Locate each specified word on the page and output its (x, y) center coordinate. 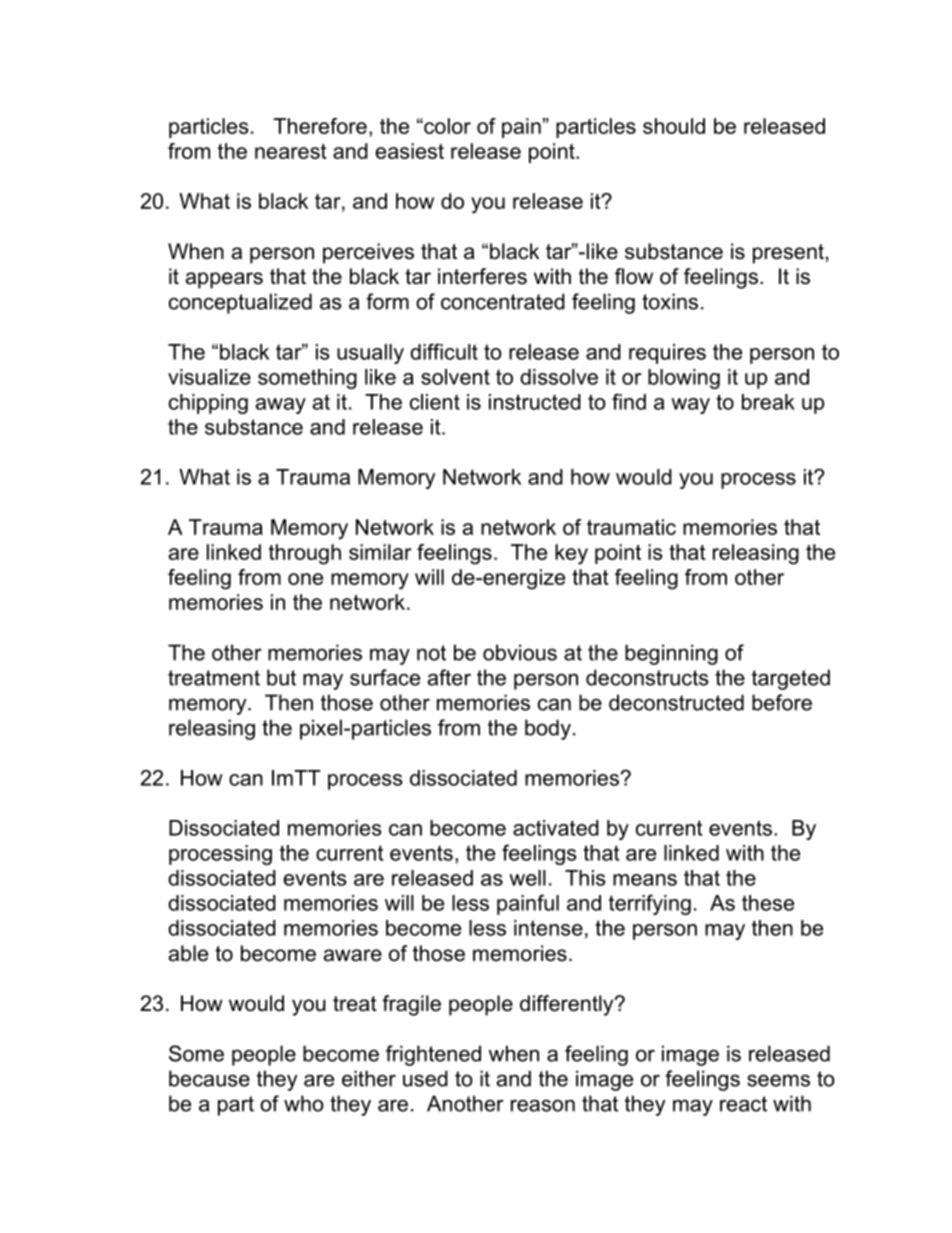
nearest (291, 151)
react (743, 1104)
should (674, 126)
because (209, 1078)
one (305, 579)
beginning (671, 654)
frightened (433, 1055)
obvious (520, 652)
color (446, 126)
